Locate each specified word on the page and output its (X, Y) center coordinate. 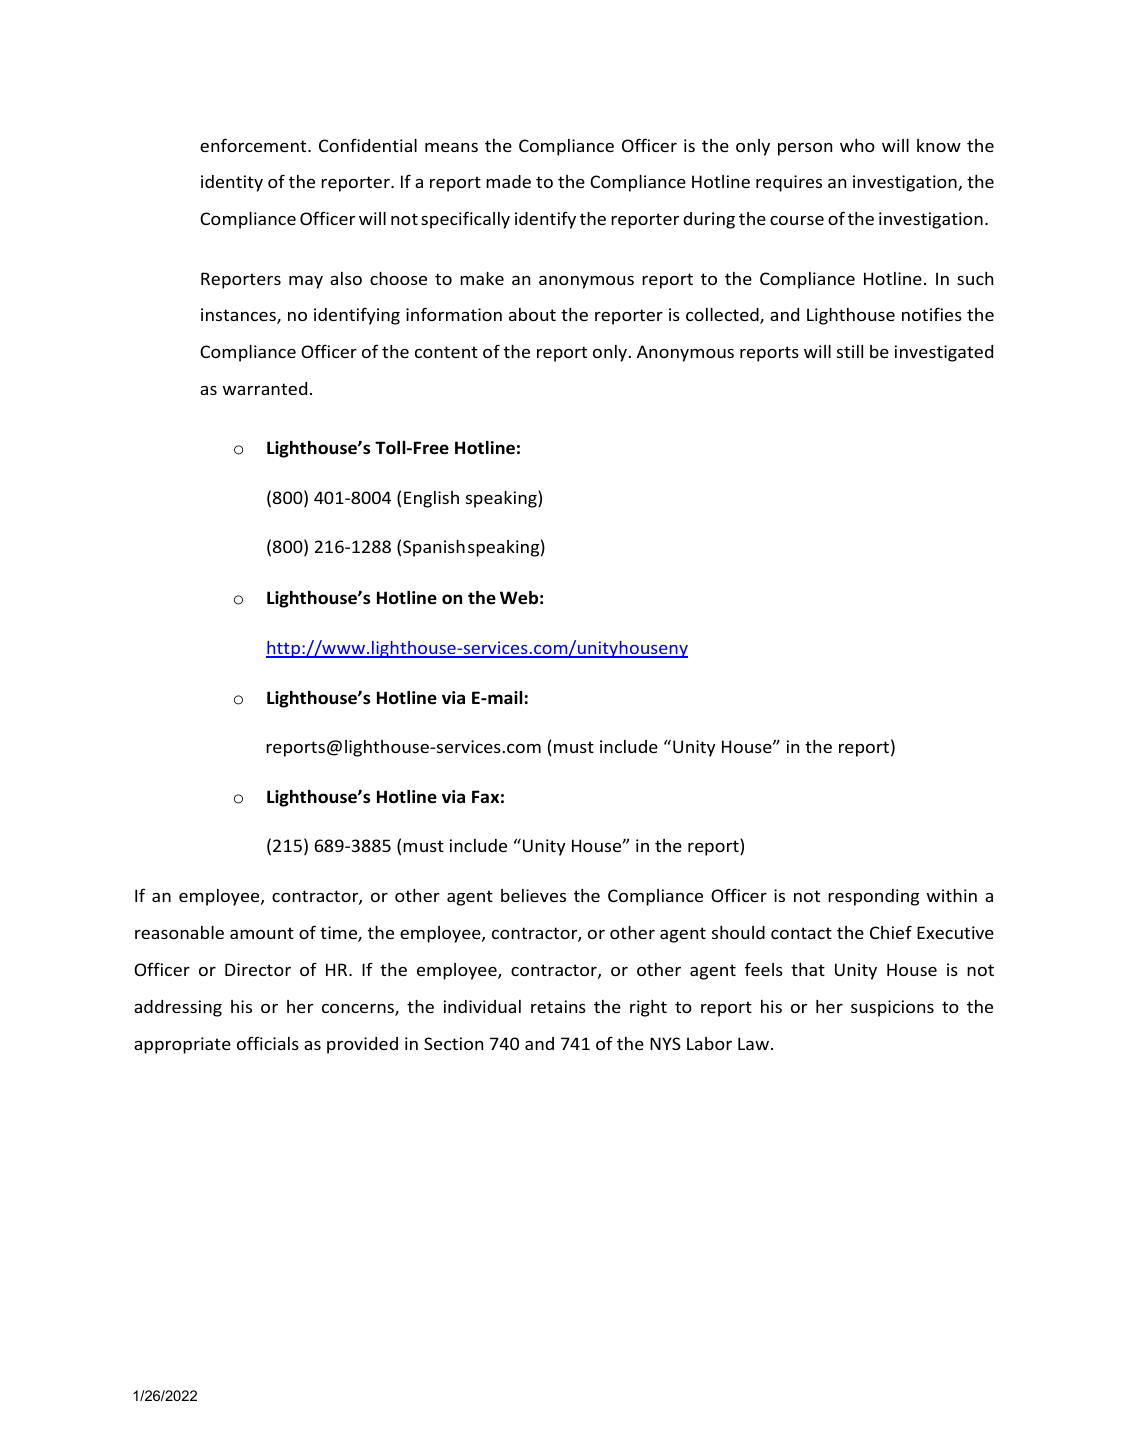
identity (232, 183)
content (446, 352)
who (857, 145)
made (508, 181)
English (431, 499)
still (850, 351)
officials (268, 1043)
